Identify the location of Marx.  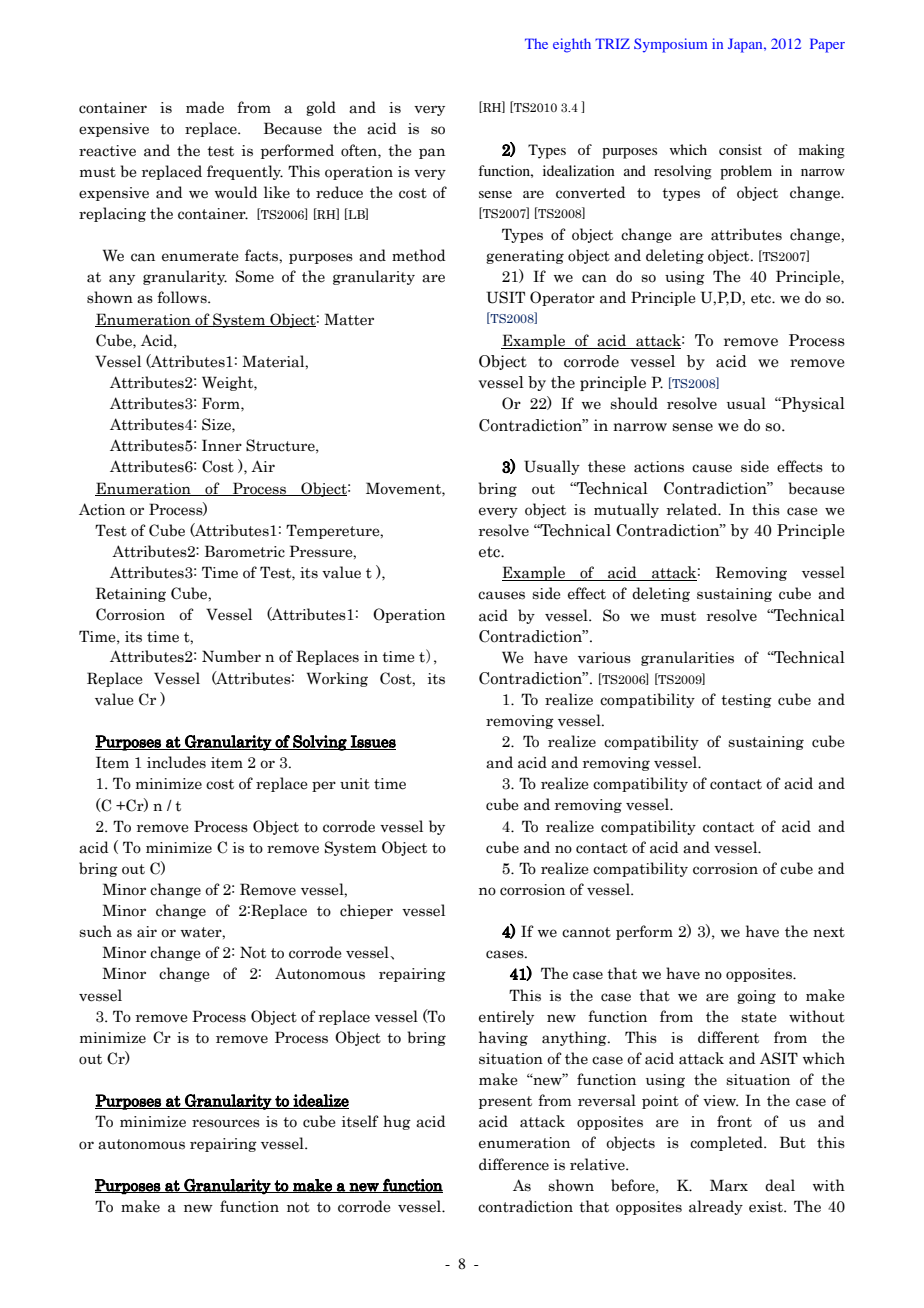
(729, 1185).
